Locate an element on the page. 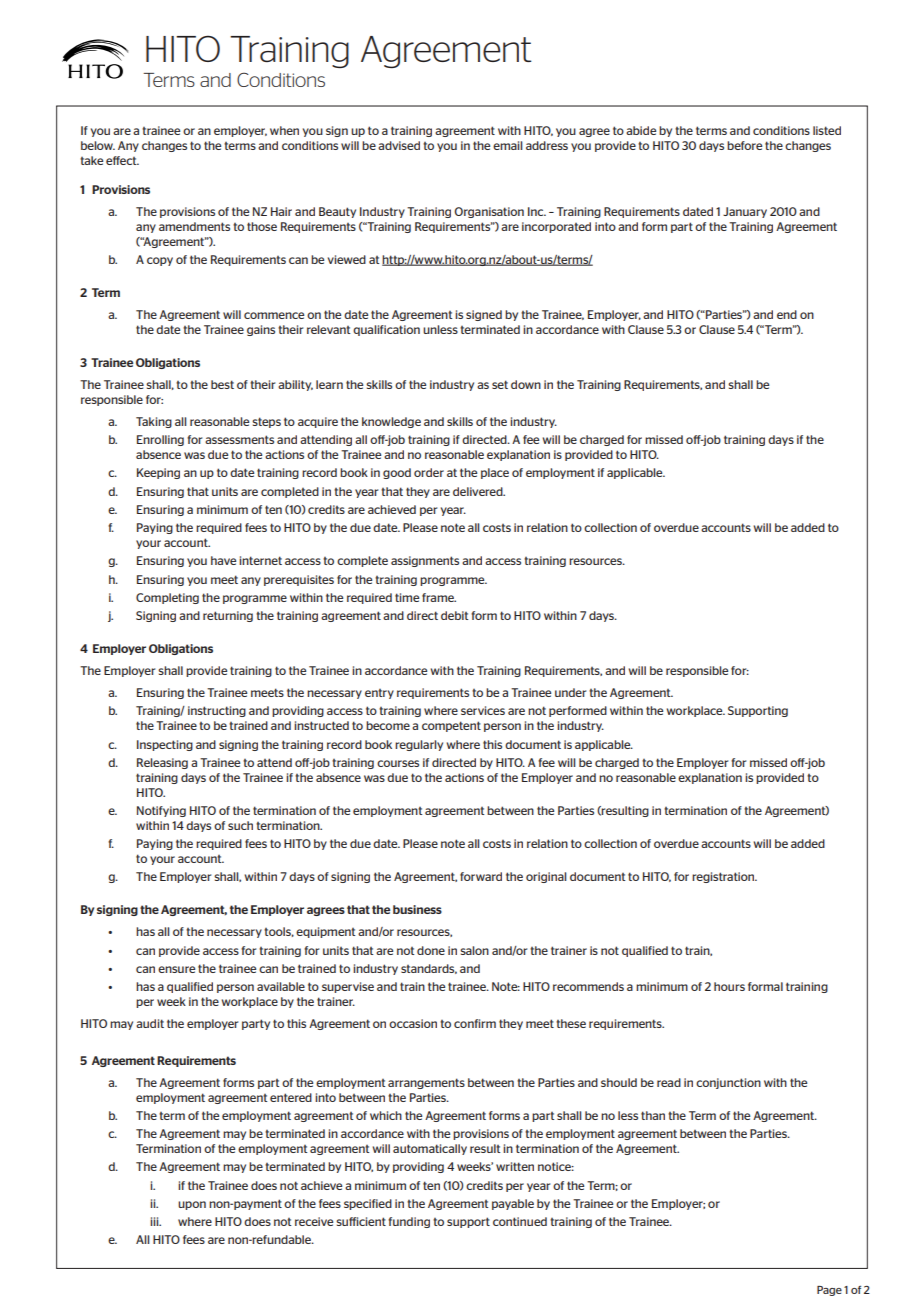 Image resolution: width=924 pixels, height=1308 pixels. iii is located at coordinates (155, 1221).
